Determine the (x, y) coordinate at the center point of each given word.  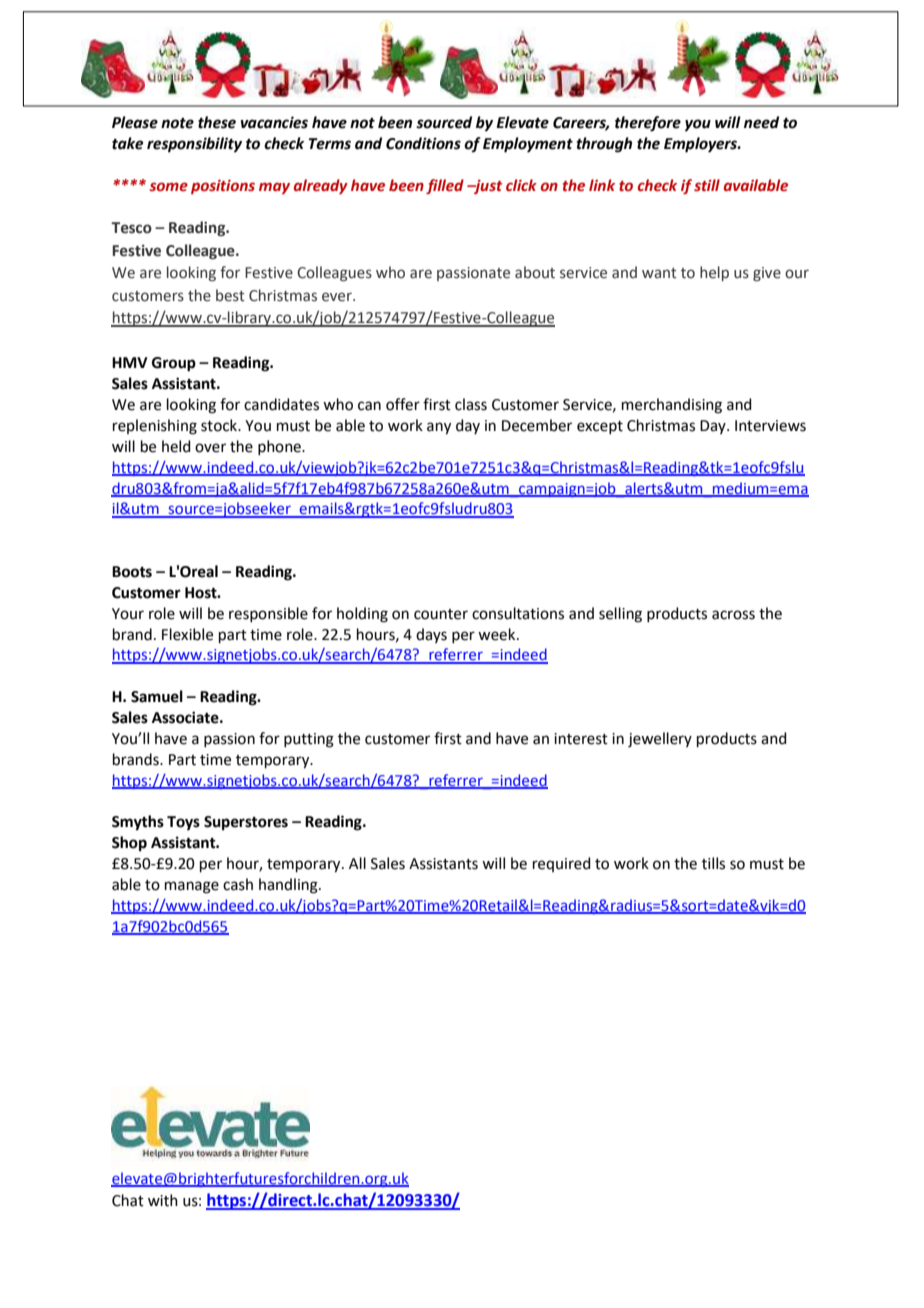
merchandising (672, 406)
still (707, 185)
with (163, 1200)
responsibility (194, 145)
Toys (183, 823)
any (439, 428)
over (210, 448)
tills (713, 863)
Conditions (423, 143)
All (357, 863)
